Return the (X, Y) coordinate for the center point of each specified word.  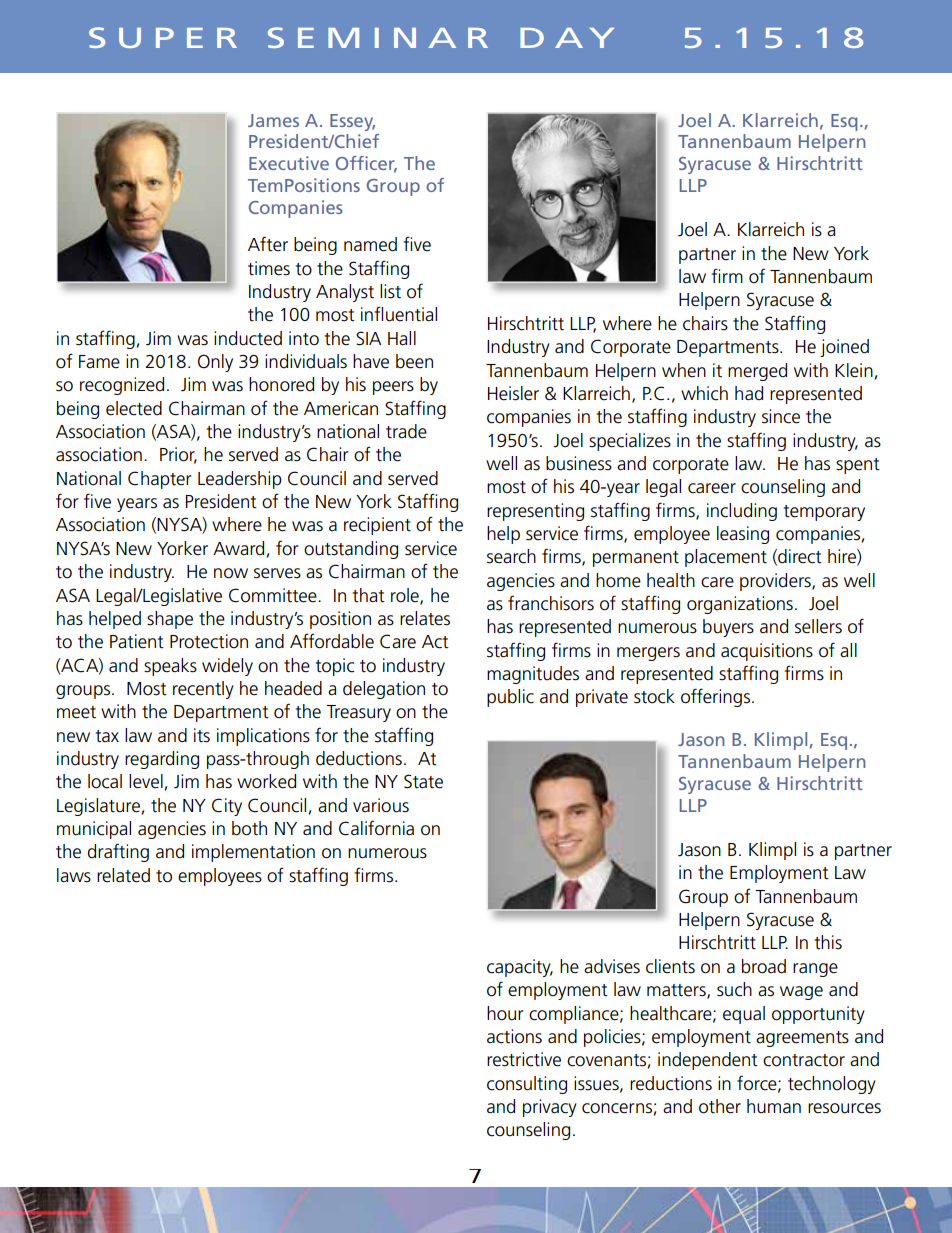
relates (425, 618)
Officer (366, 164)
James (273, 120)
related (123, 875)
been (414, 361)
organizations (740, 605)
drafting (118, 852)
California (376, 828)
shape (170, 620)
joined (844, 348)
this (828, 942)
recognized (122, 386)
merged (757, 372)
